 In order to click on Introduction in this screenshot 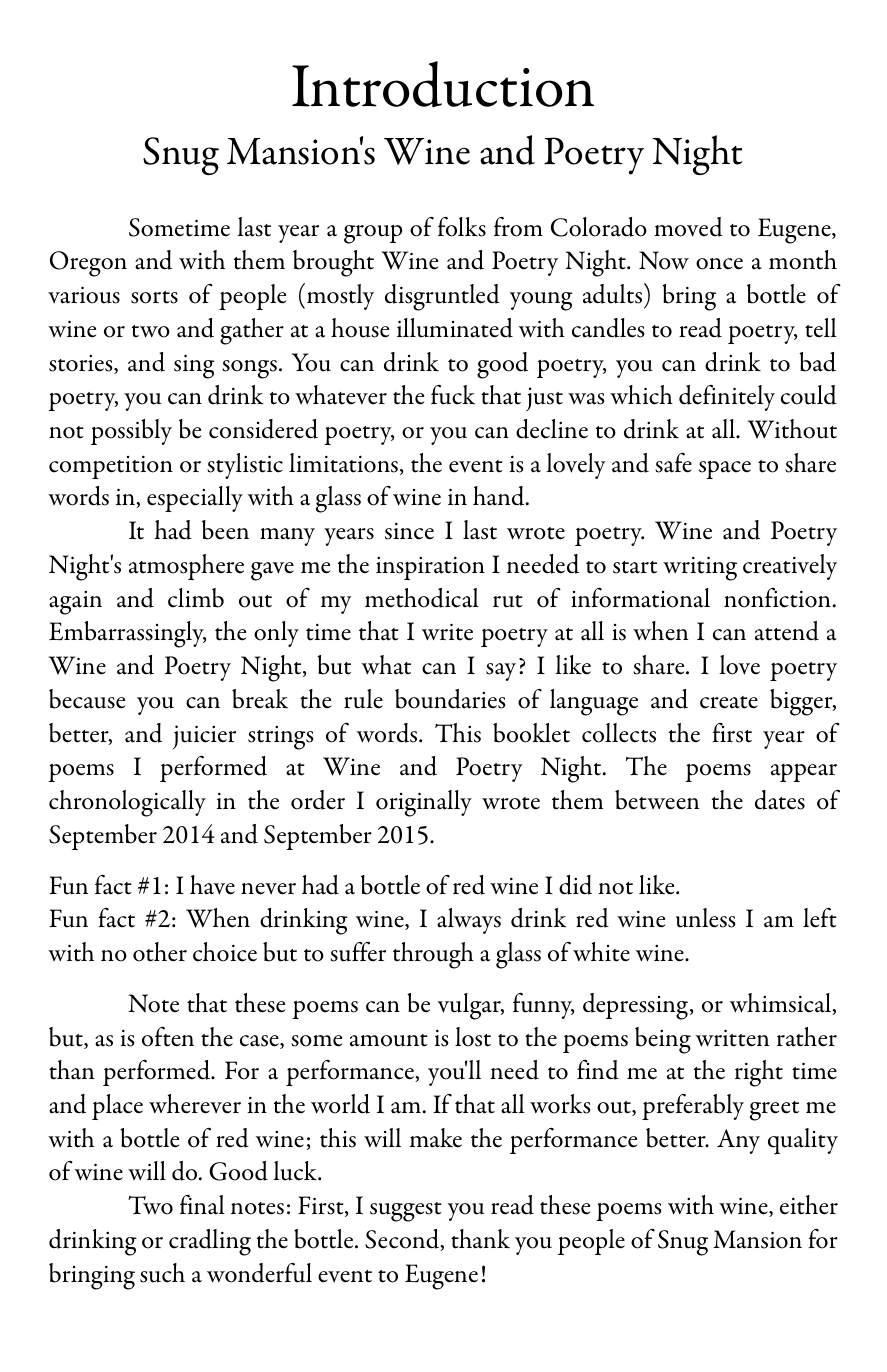, I will do `click(443, 84)`.
